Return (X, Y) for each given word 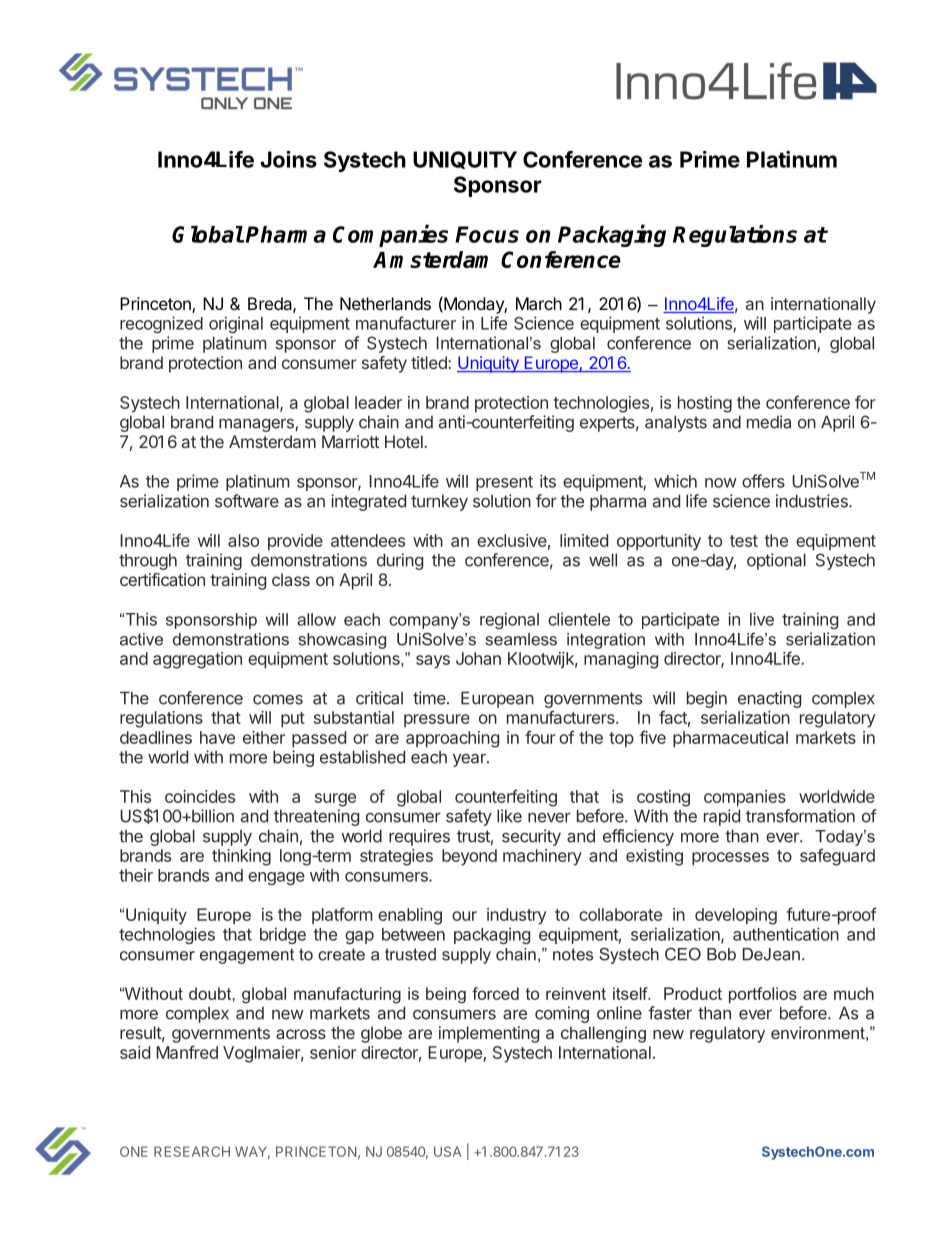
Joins (288, 159)
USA (448, 1151)
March (539, 303)
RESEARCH (192, 1151)
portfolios (763, 995)
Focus (487, 234)
